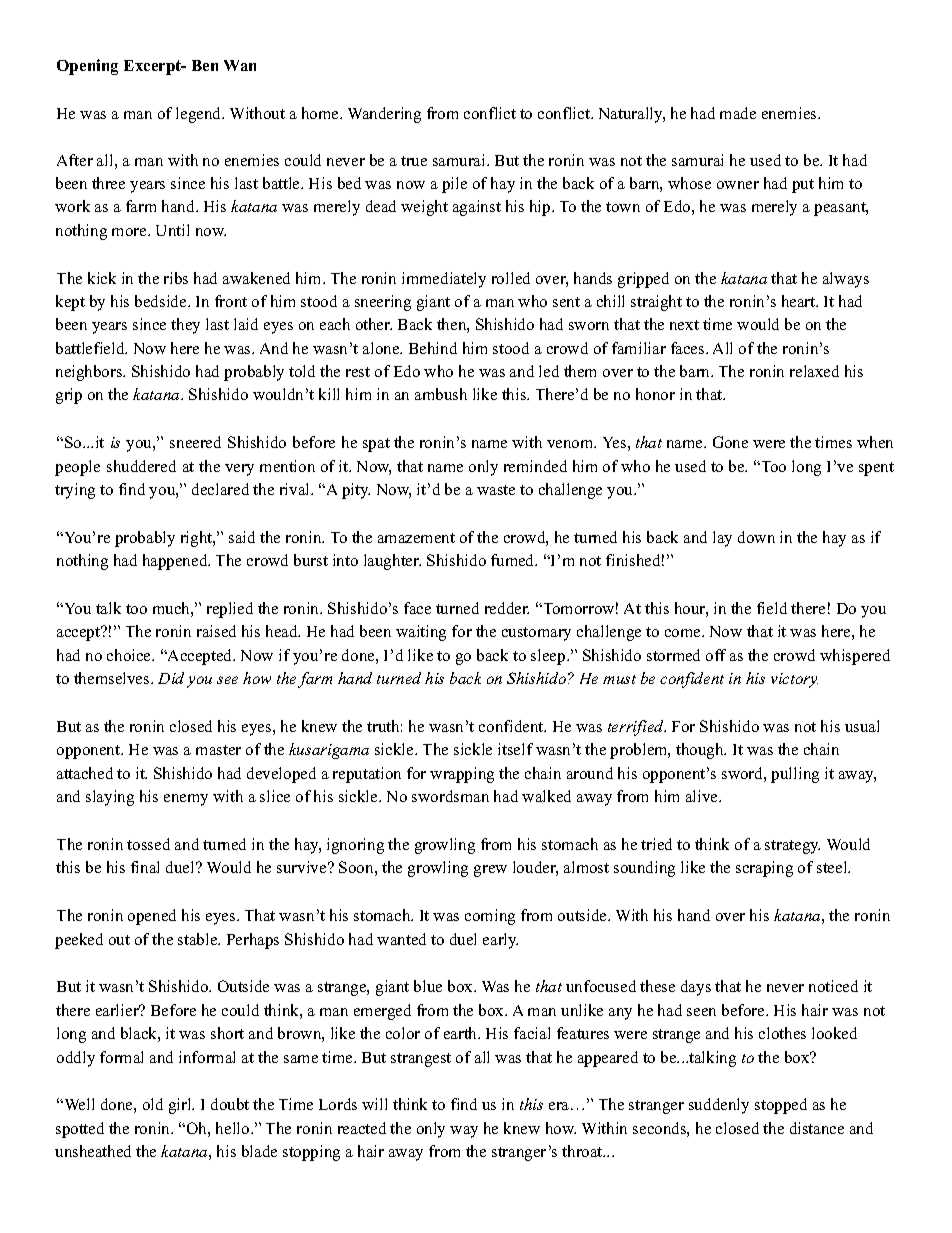 This screenshot has height=1233, width=952. Describe the element at coordinates (200, 115) in the screenshot. I see `legend` at that location.
